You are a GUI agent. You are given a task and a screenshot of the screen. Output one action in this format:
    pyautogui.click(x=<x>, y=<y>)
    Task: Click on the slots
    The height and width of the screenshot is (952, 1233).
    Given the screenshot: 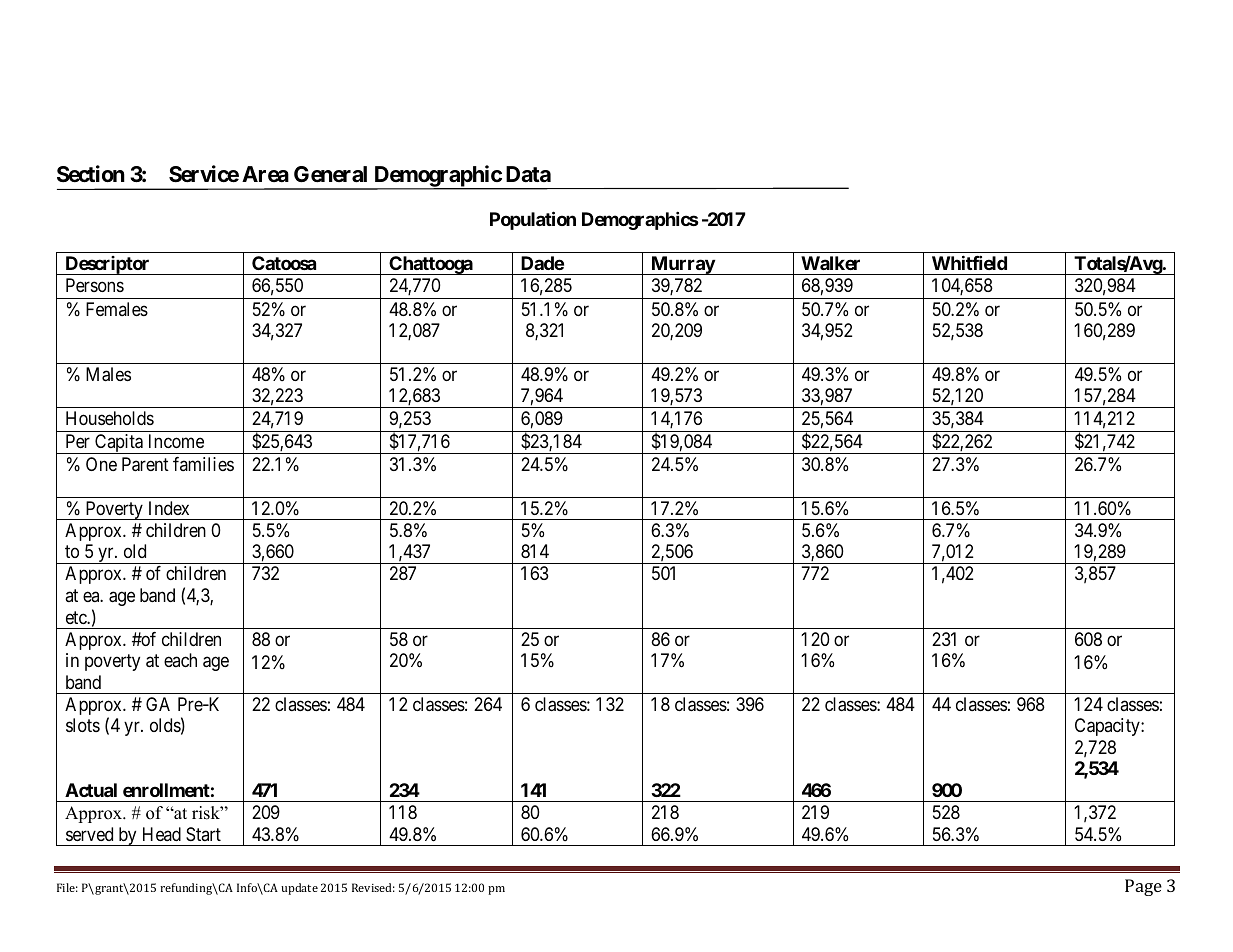 What is the action you would take?
    pyautogui.click(x=83, y=725)
